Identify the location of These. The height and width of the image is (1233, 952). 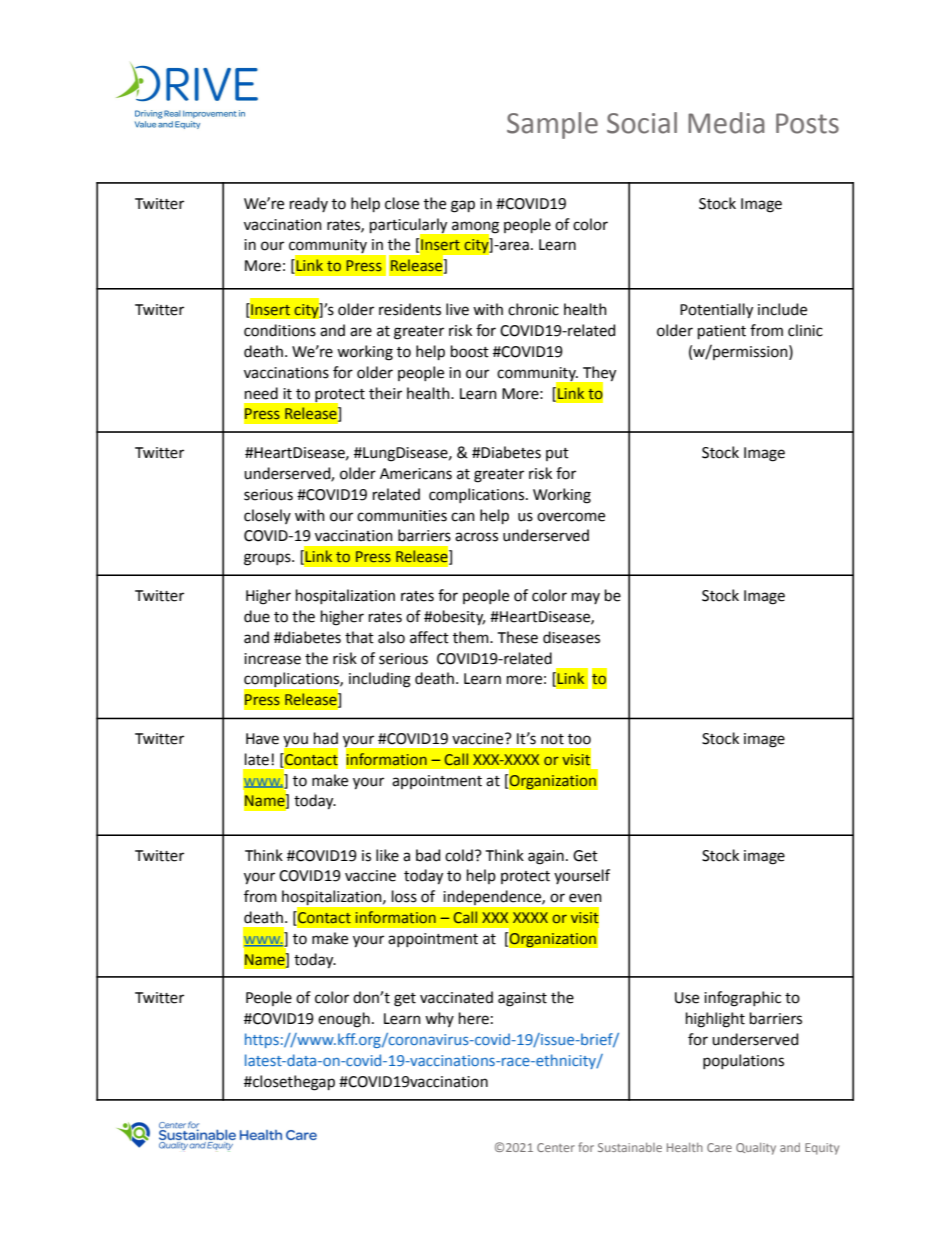
(518, 637).
